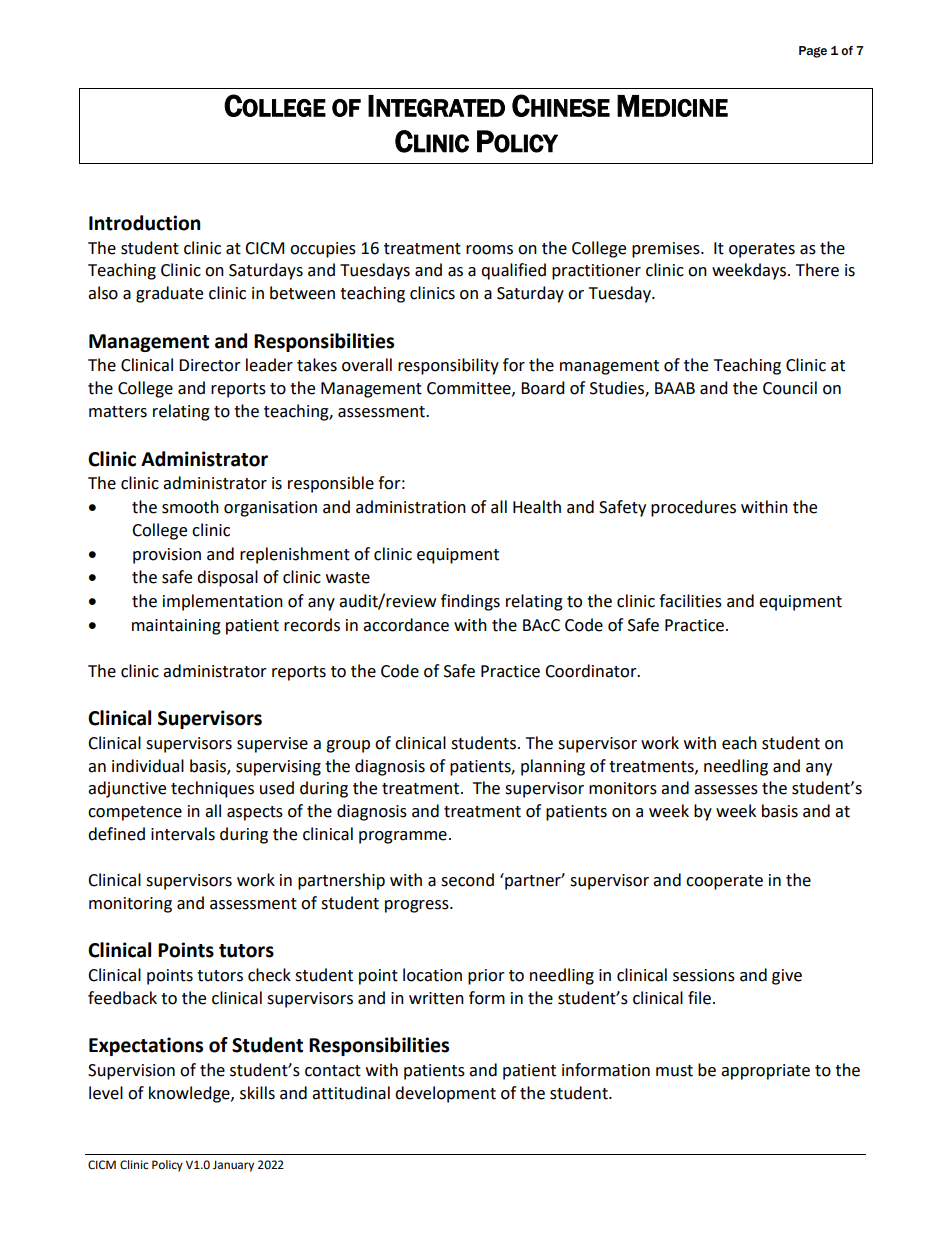  I want to click on maintaining, so click(176, 627).
